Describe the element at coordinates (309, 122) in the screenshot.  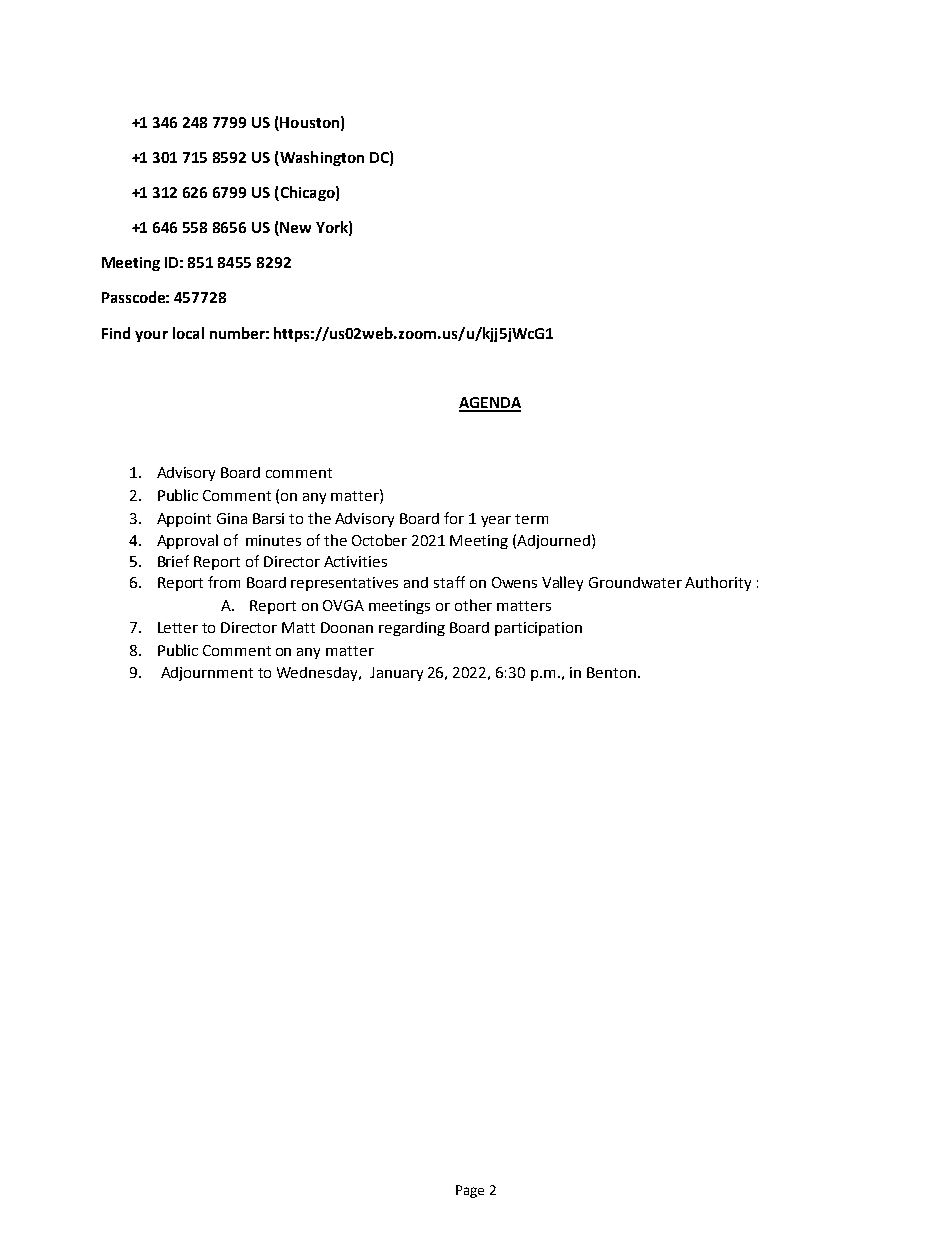
I see `Houston` at that location.
